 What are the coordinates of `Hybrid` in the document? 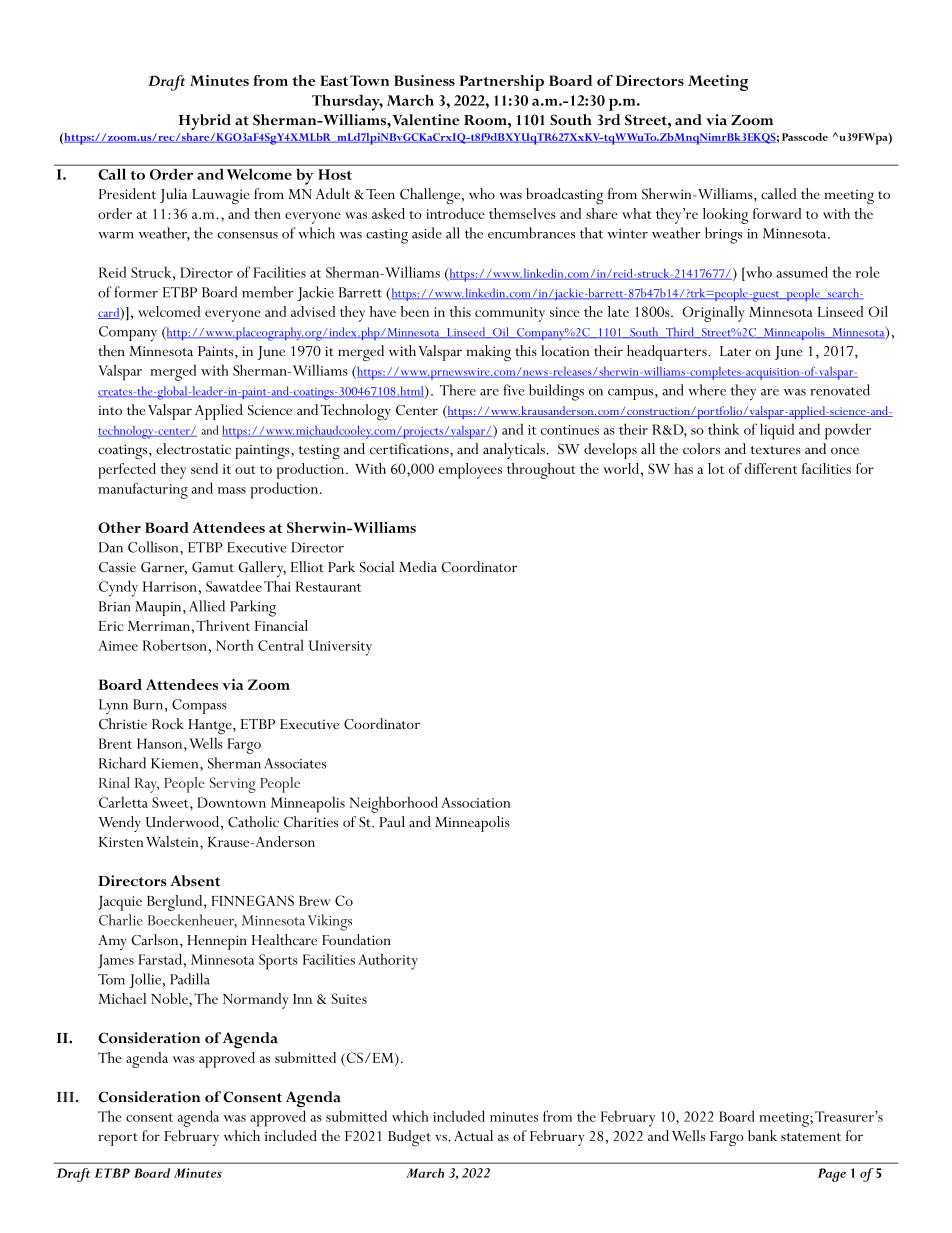 It's located at (205, 122).
